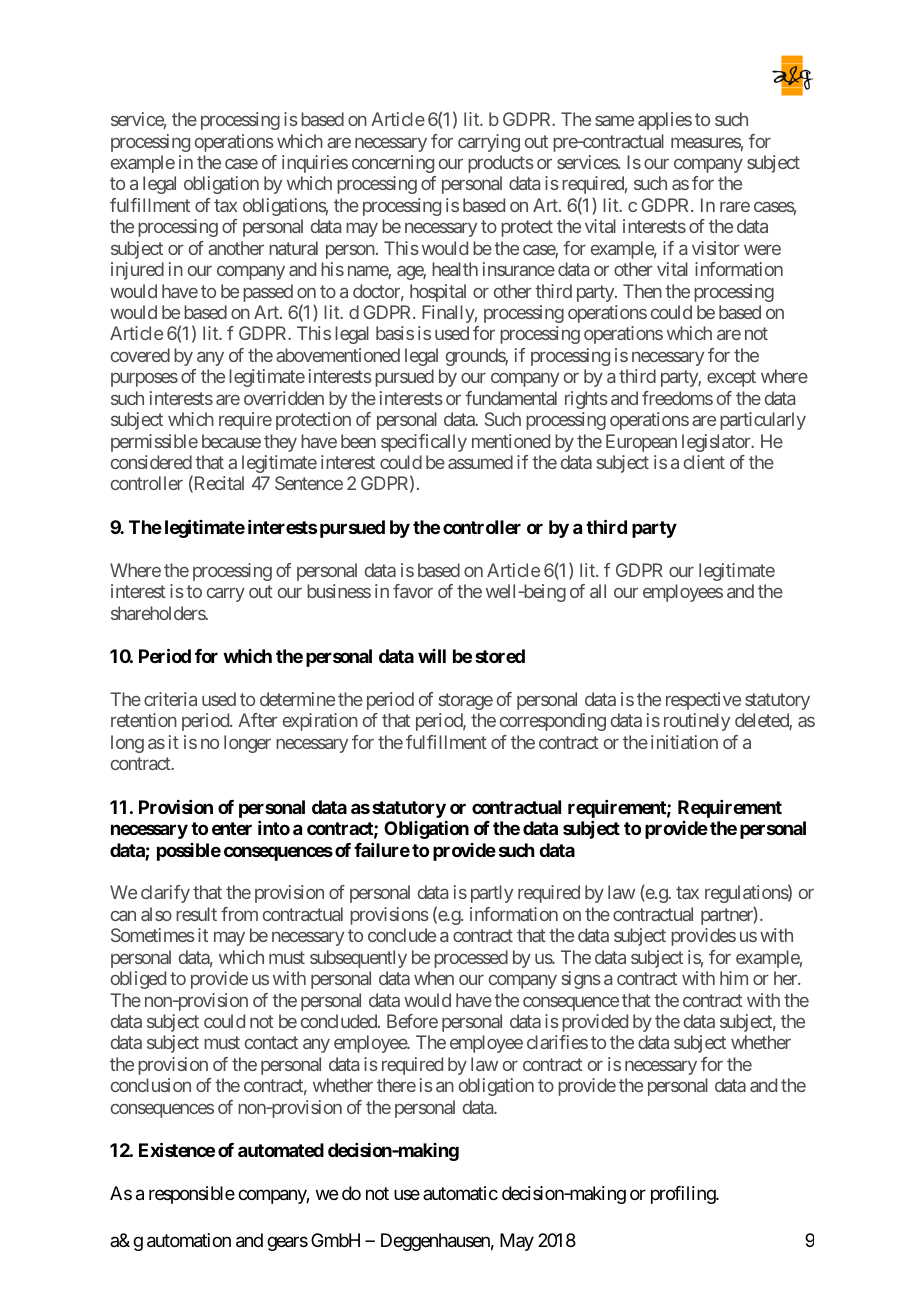 This screenshot has width=924, height=1307. I want to click on considered, so click(151, 462).
